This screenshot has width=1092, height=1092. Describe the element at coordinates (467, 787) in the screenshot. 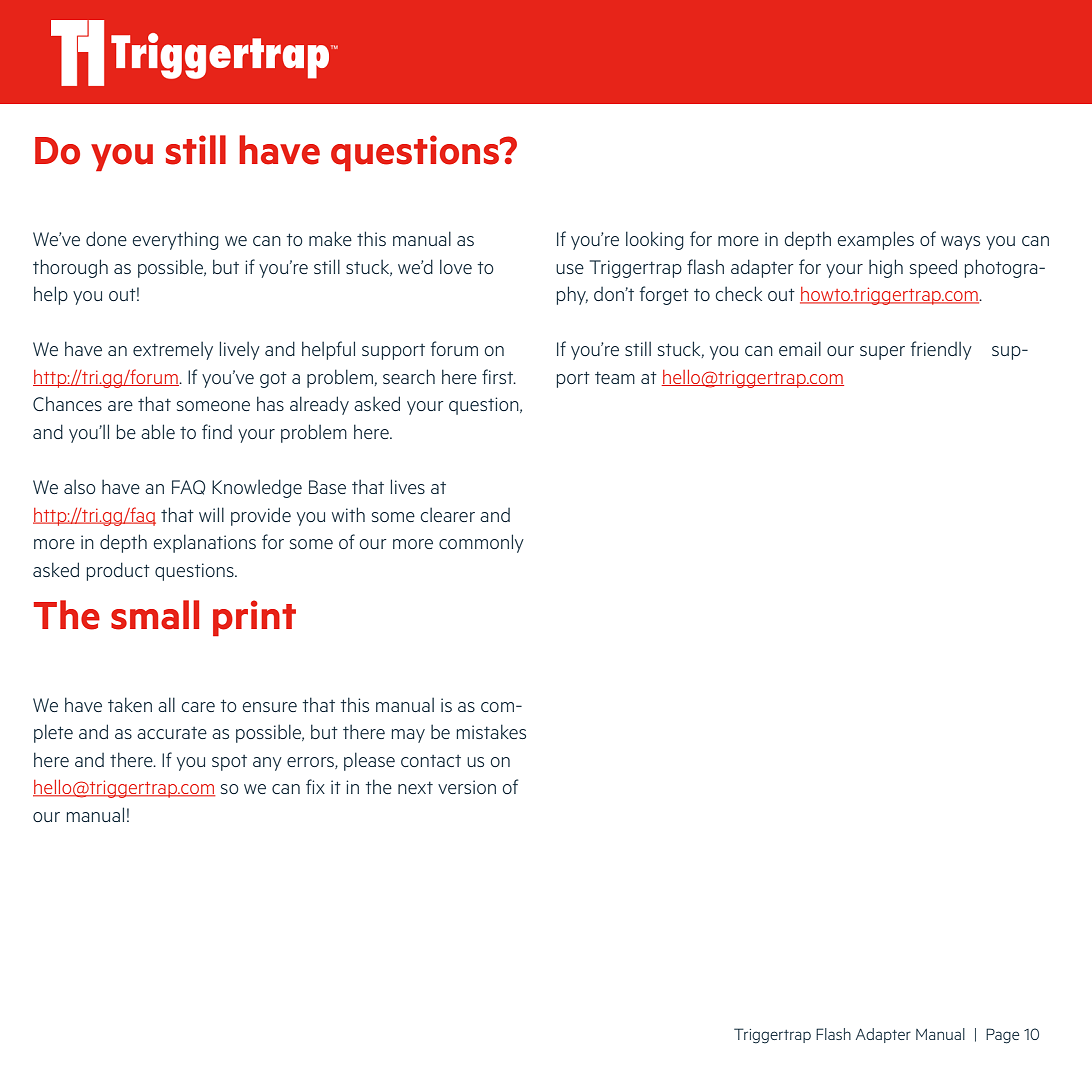

I see `version` at that location.
